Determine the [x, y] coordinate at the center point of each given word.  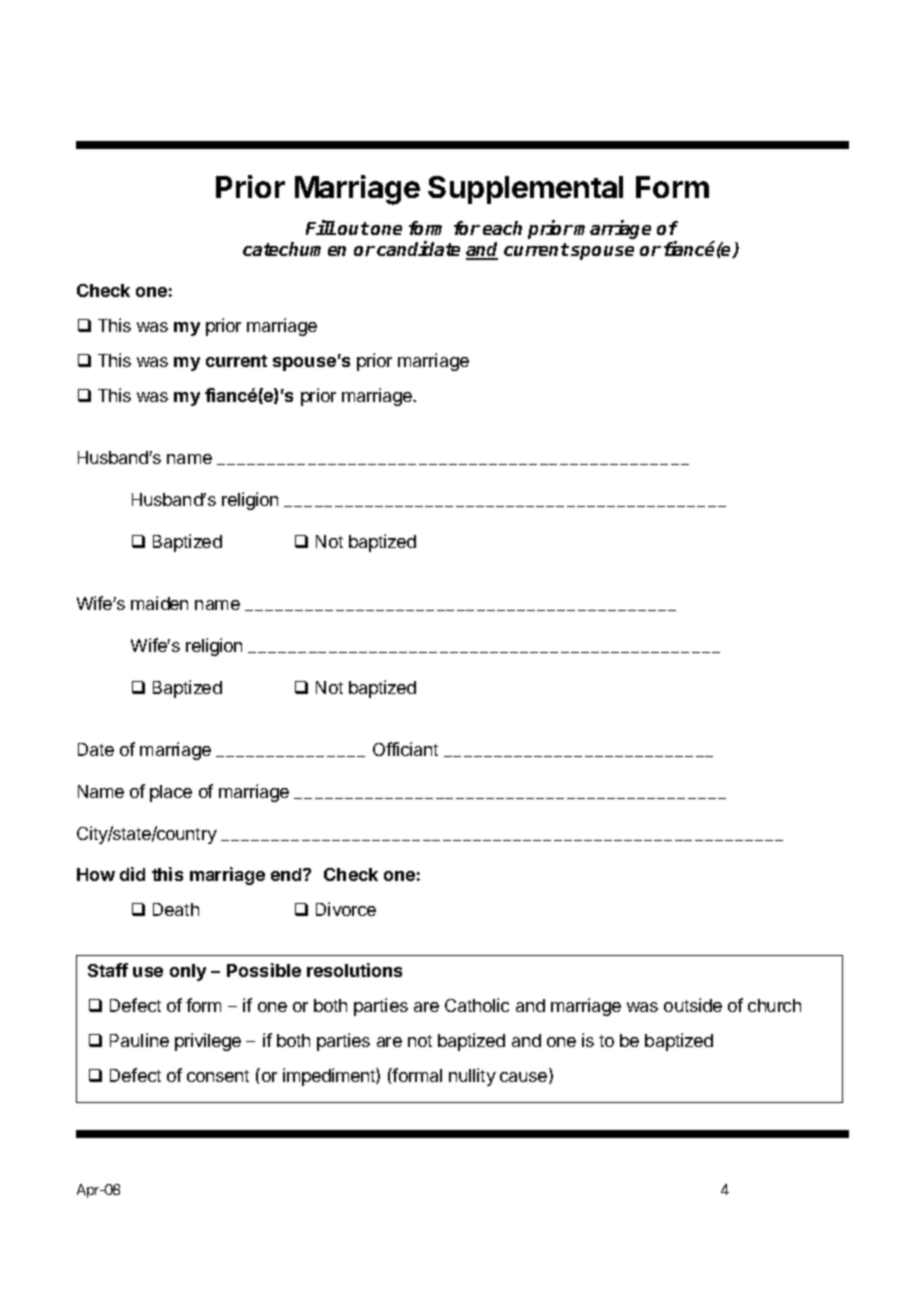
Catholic [477, 1005]
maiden [159, 603]
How [96, 874]
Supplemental [525, 190]
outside [693, 1005]
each [502, 228]
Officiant [405, 749]
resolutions [354, 970]
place [171, 793]
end [287, 874]
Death [176, 909]
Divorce [346, 909]
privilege [208, 1042]
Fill [321, 227]
